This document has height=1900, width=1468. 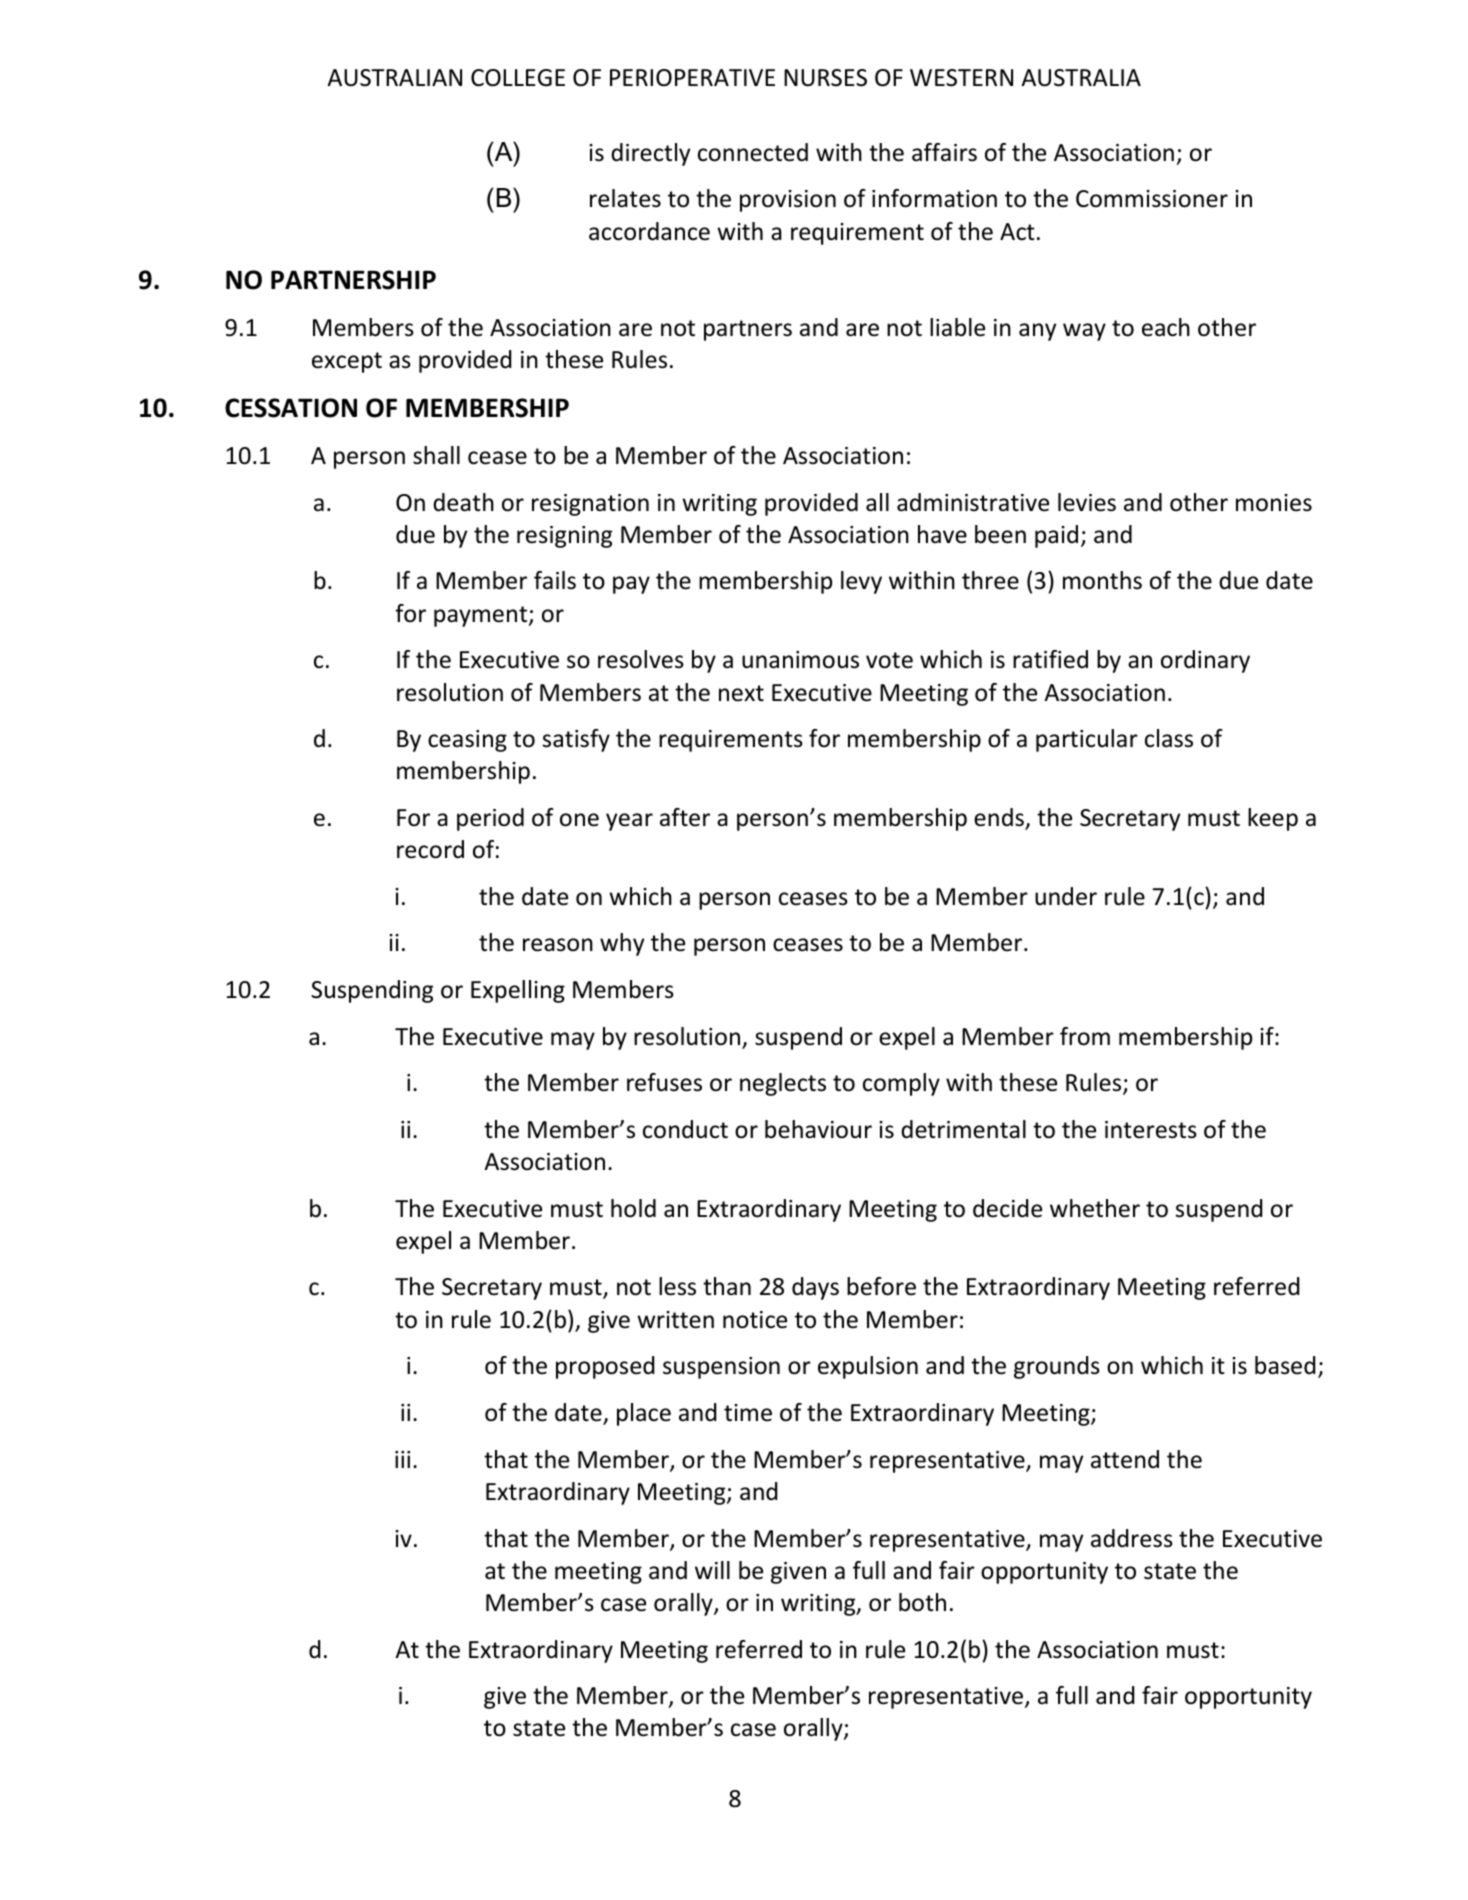 I want to click on connected, so click(x=753, y=152).
